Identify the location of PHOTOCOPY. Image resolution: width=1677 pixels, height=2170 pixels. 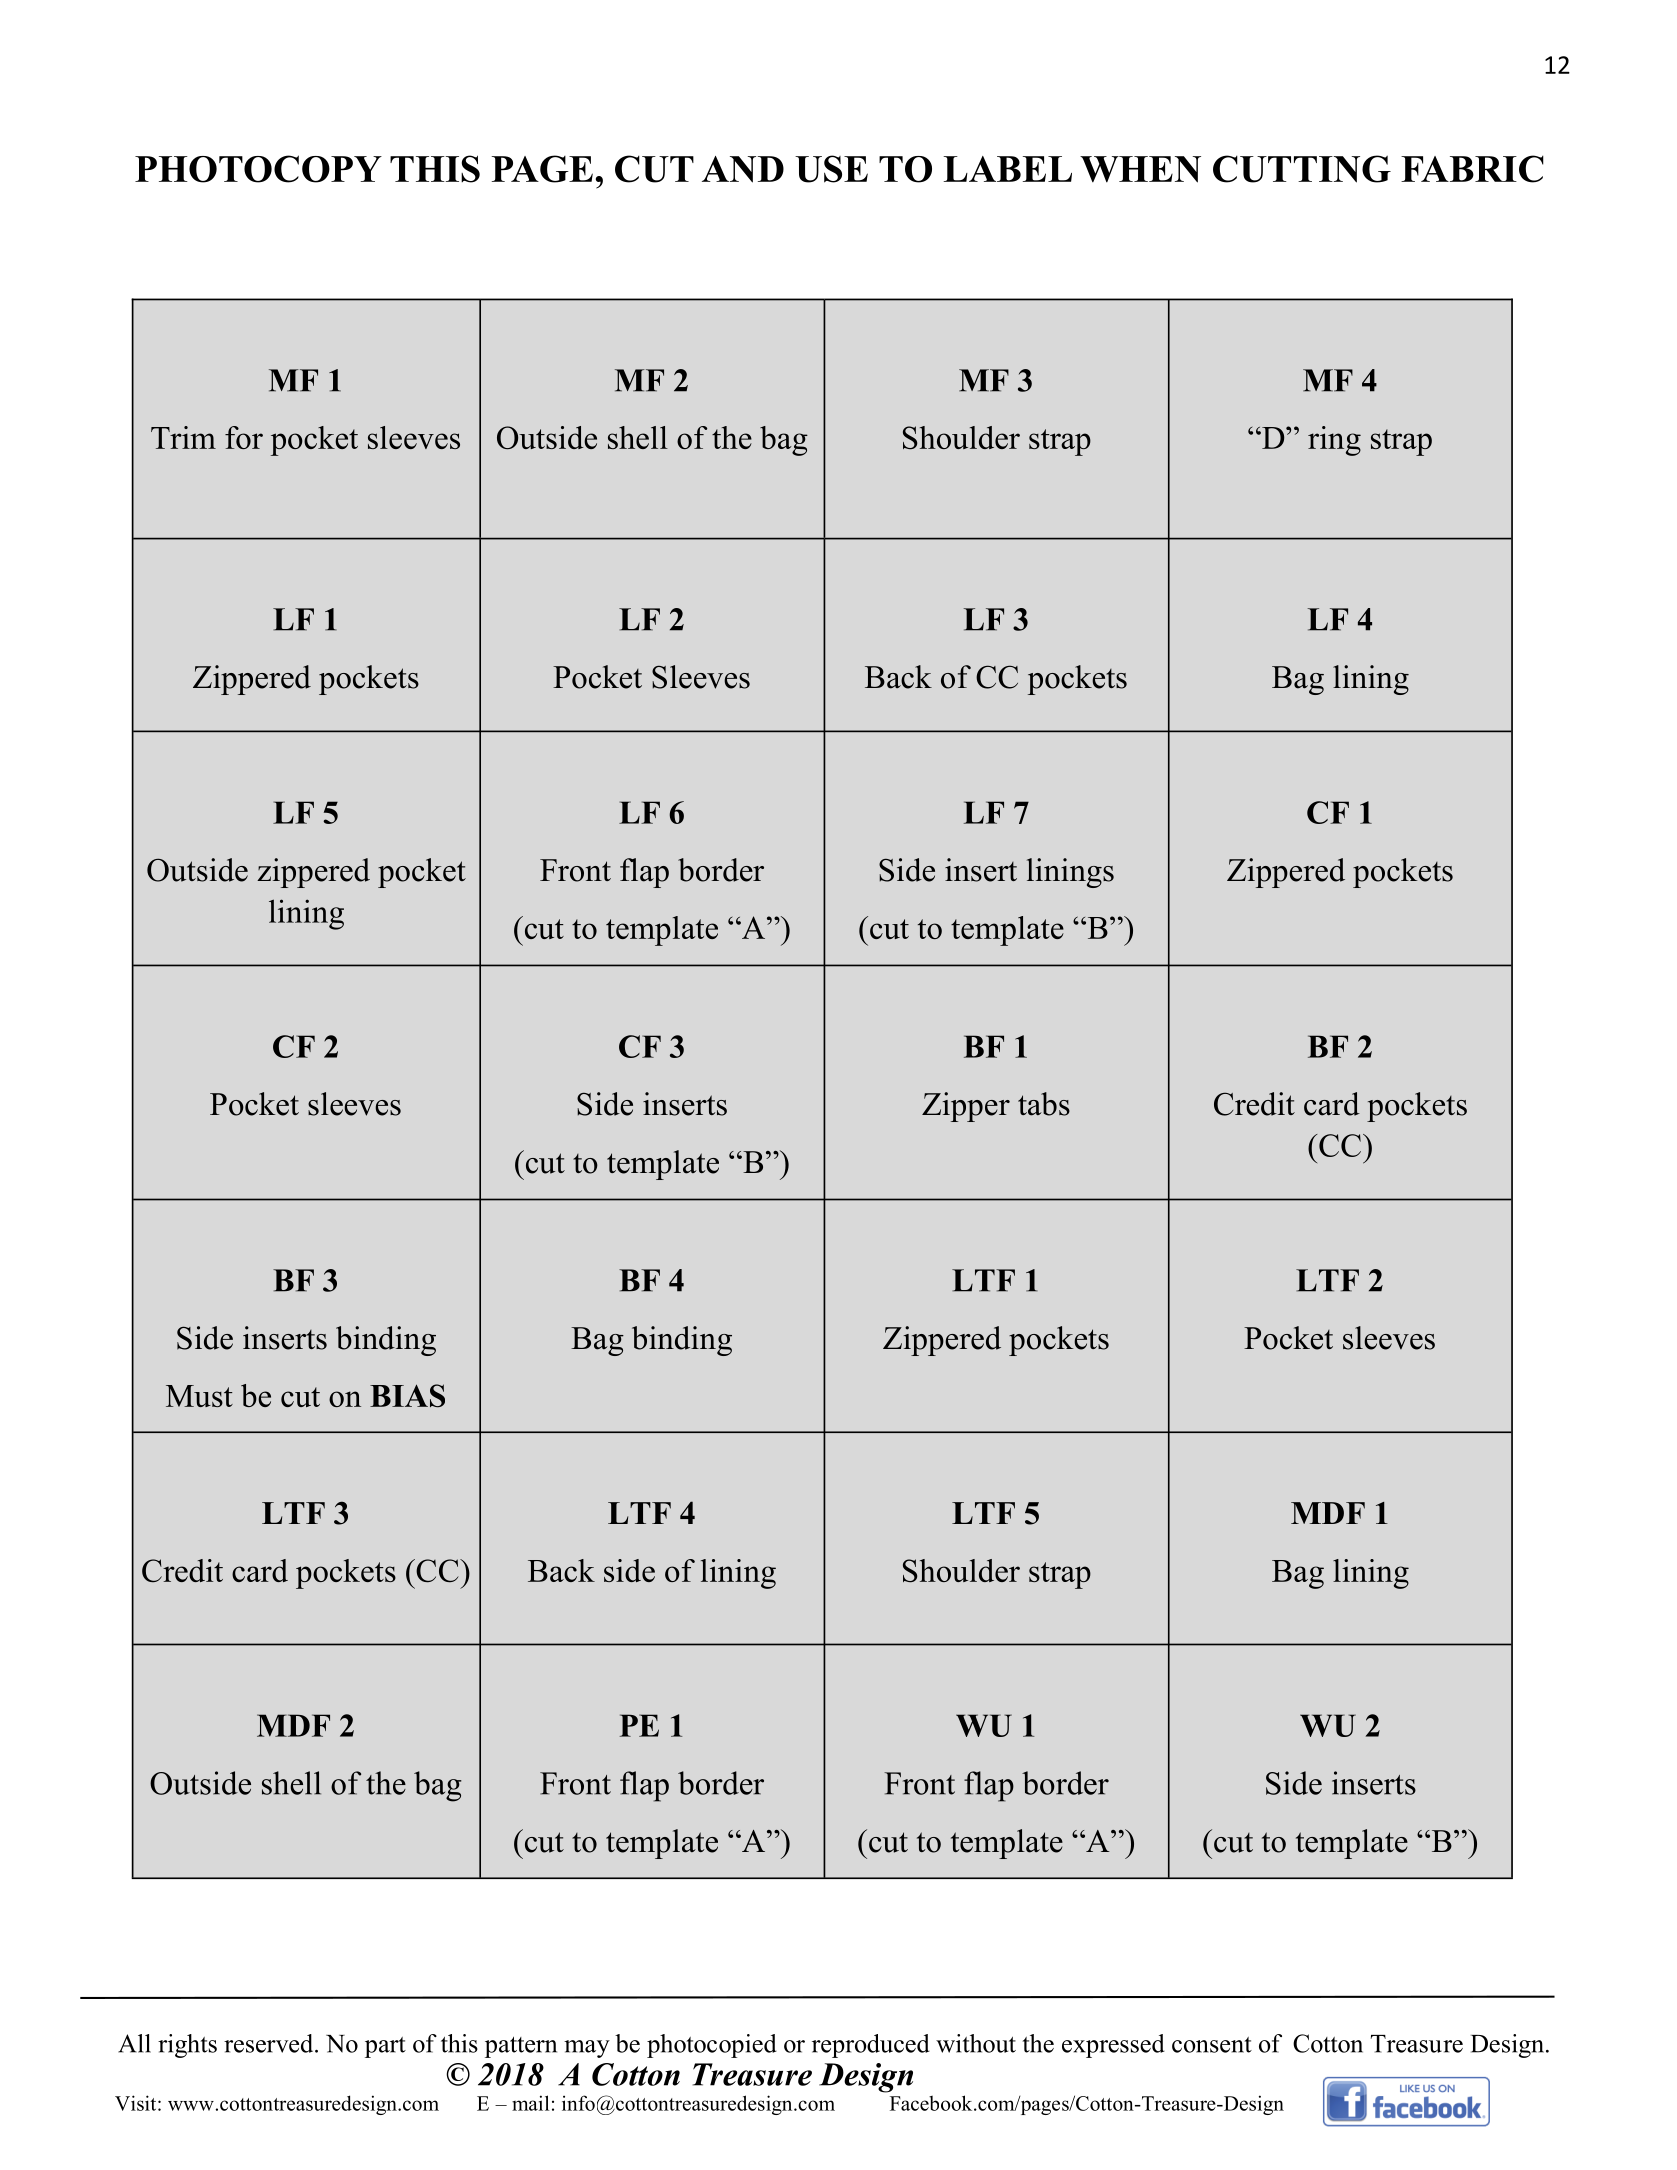
(258, 169).
